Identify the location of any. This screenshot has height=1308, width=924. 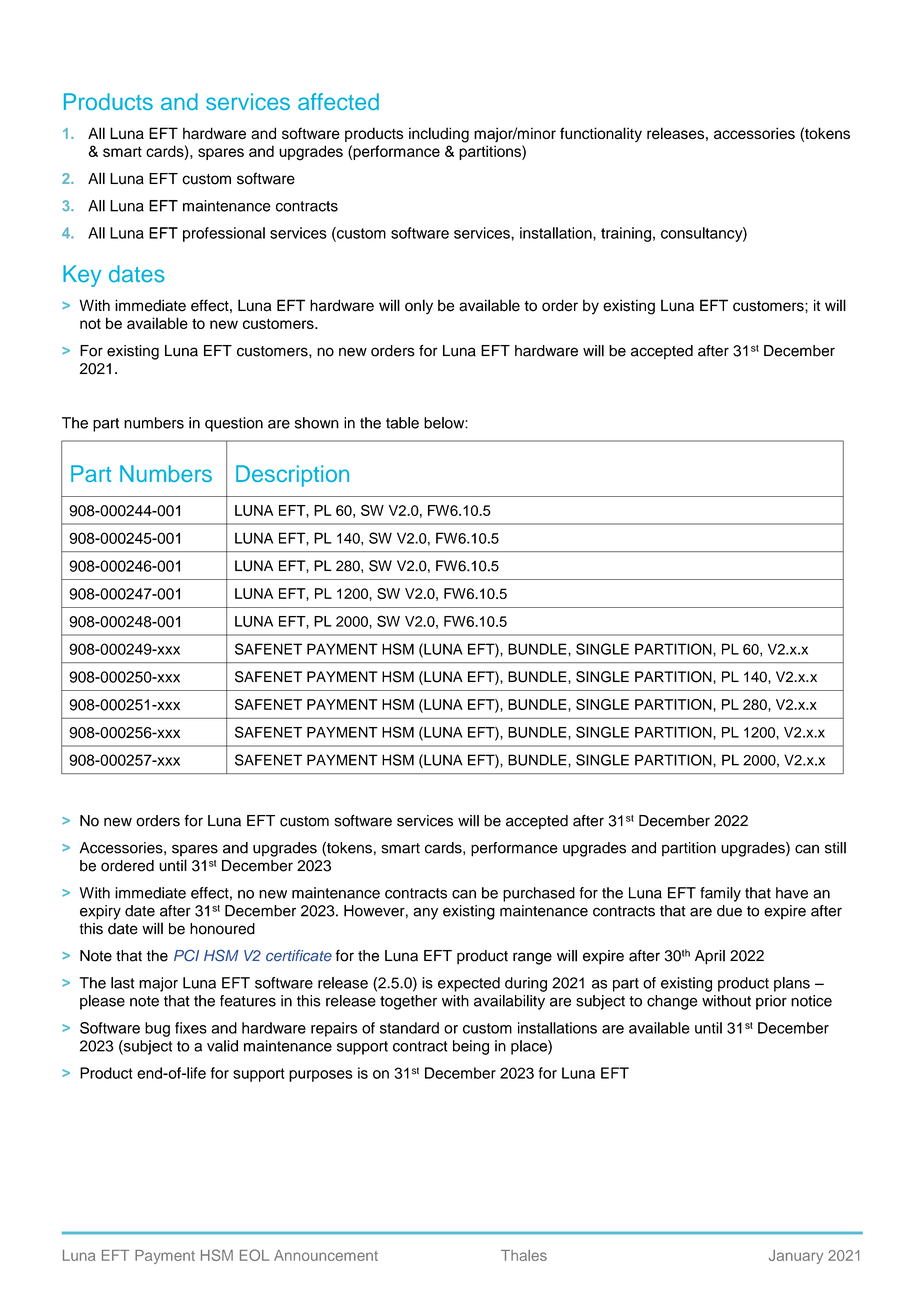
(425, 913).
